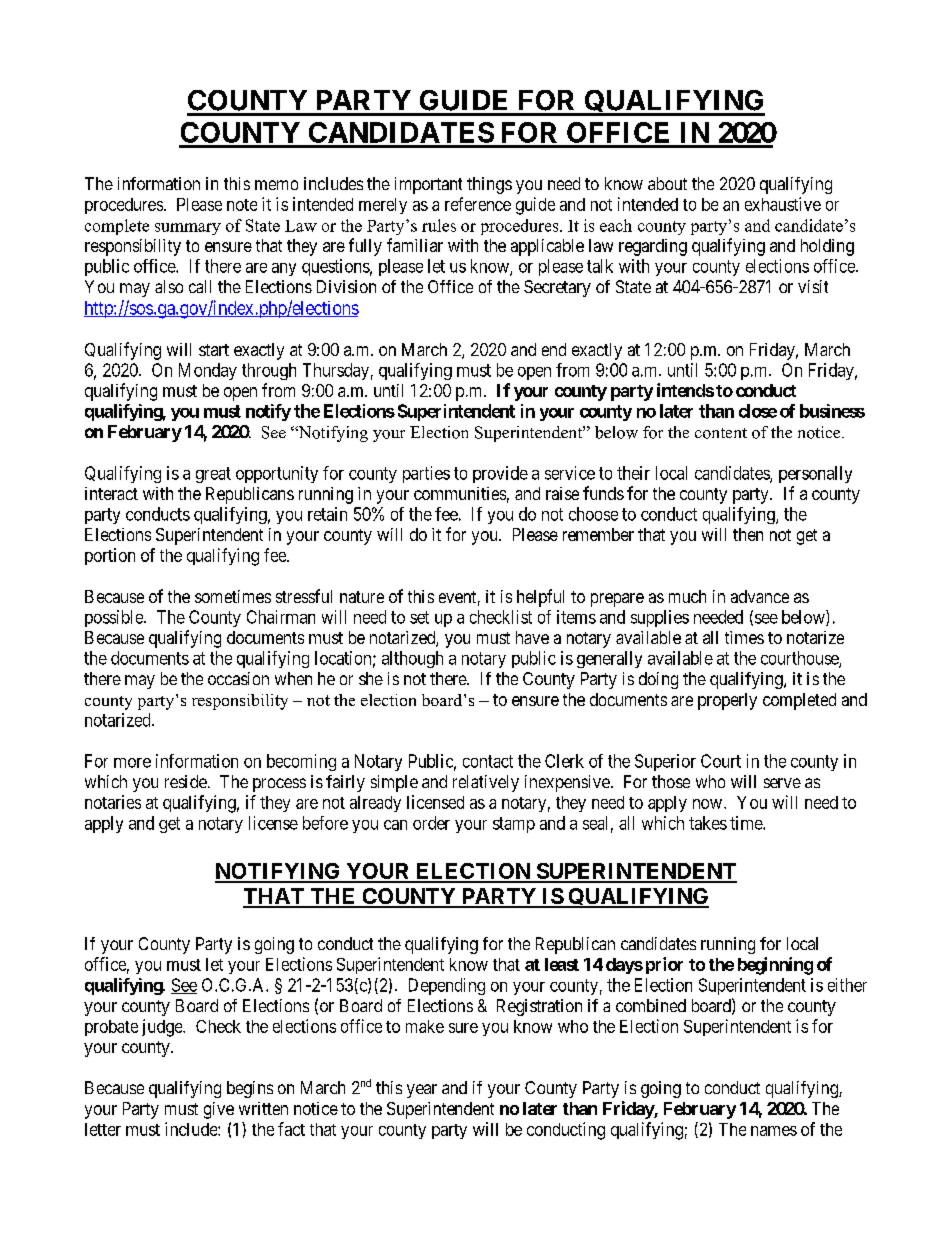  I want to click on give, so click(219, 1110).
